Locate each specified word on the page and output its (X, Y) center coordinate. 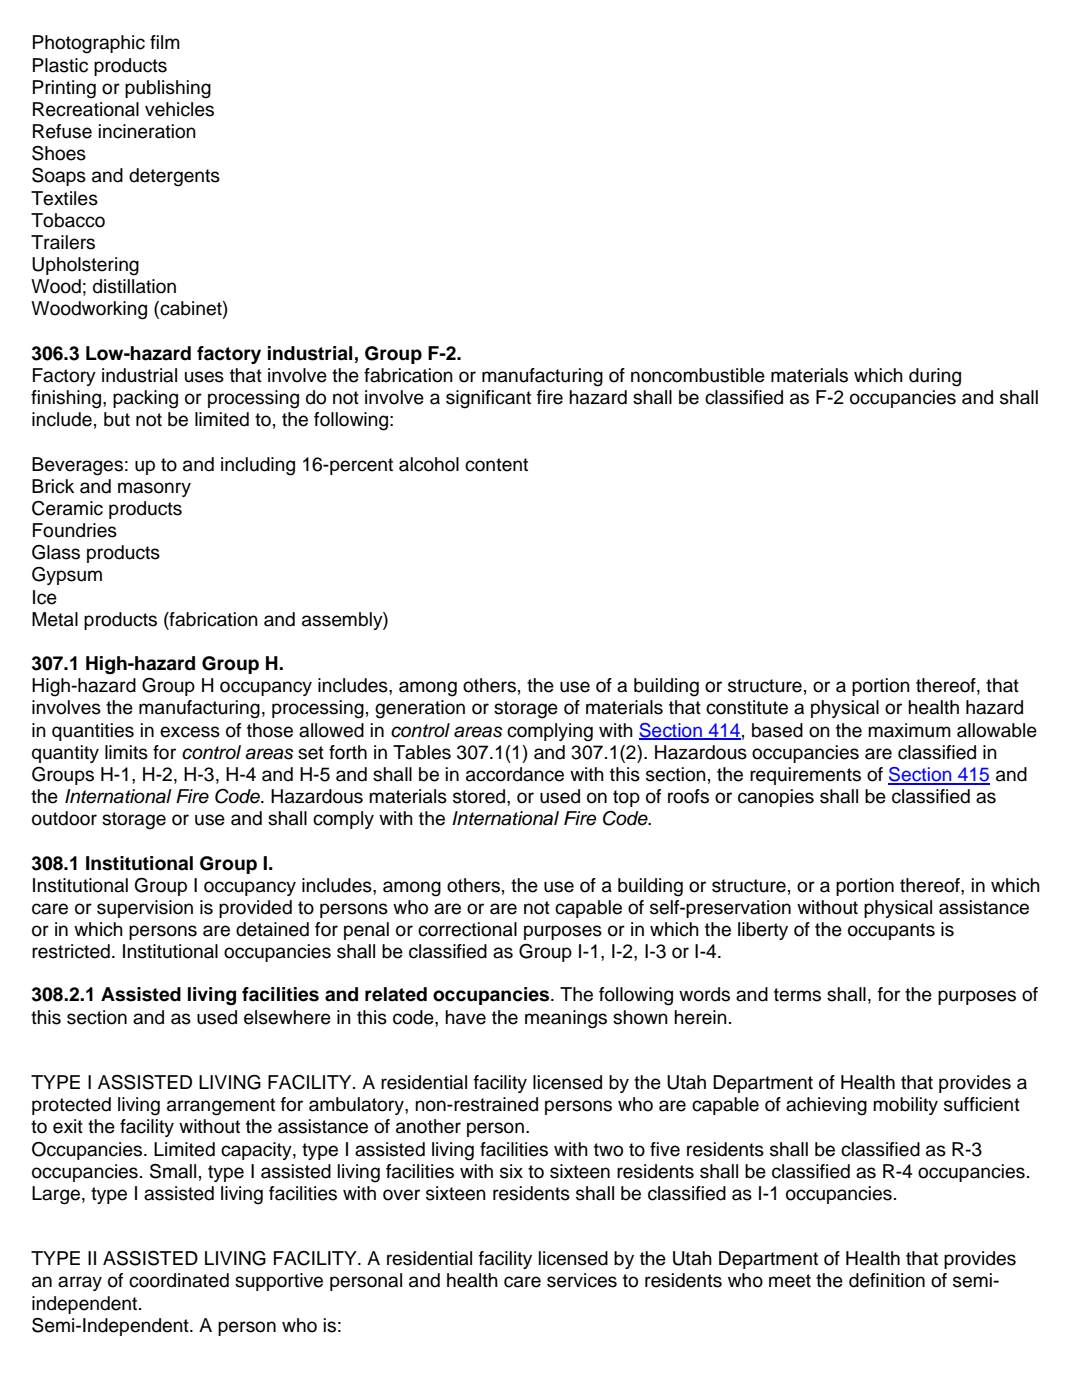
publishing (168, 89)
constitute (747, 707)
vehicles (179, 109)
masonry (154, 489)
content (496, 465)
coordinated (179, 1280)
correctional (467, 929)
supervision (145, 909)
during (935, 377)
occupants (891, 931)
